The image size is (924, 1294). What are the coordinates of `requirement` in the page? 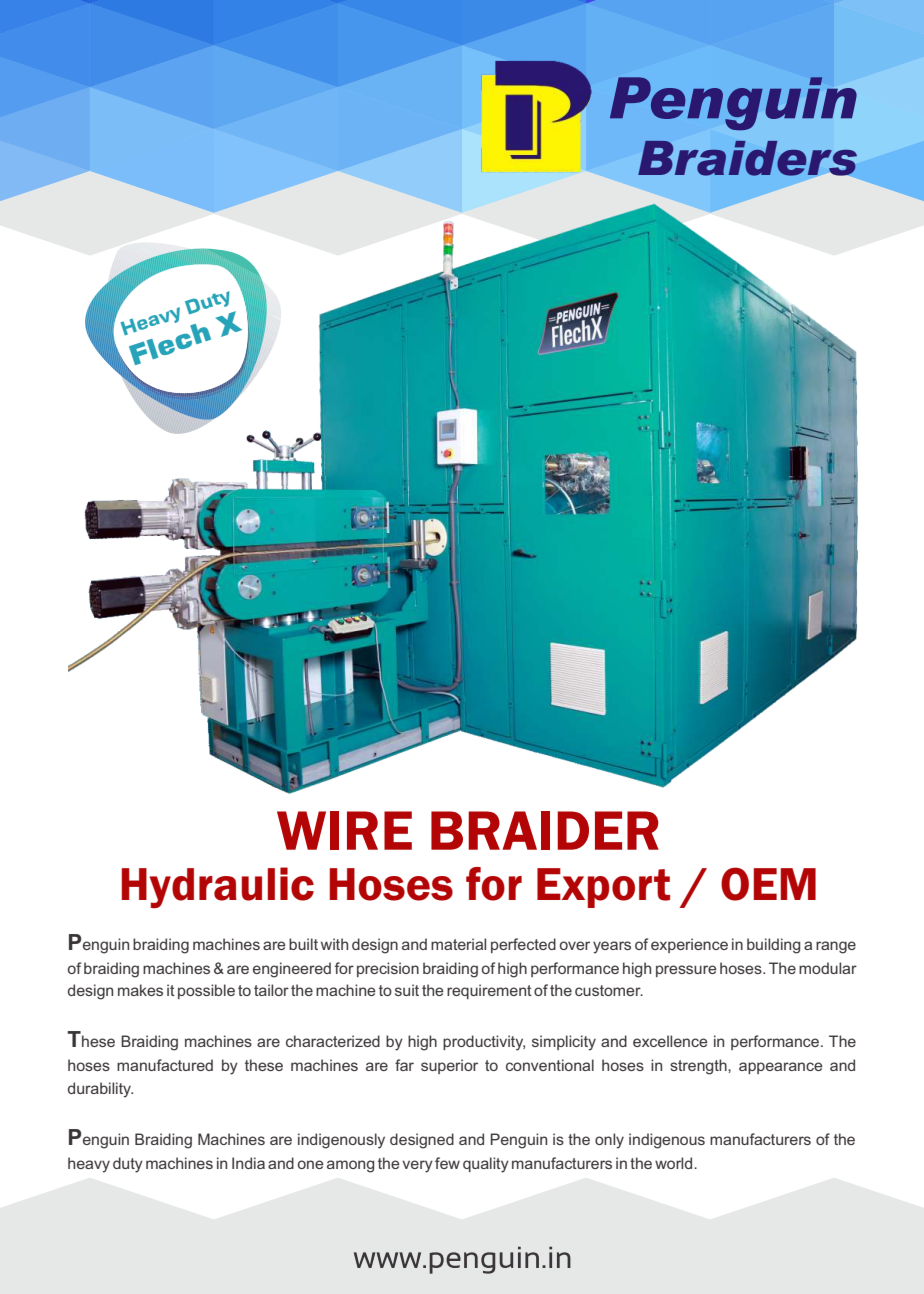 It's located at (489, 991).
